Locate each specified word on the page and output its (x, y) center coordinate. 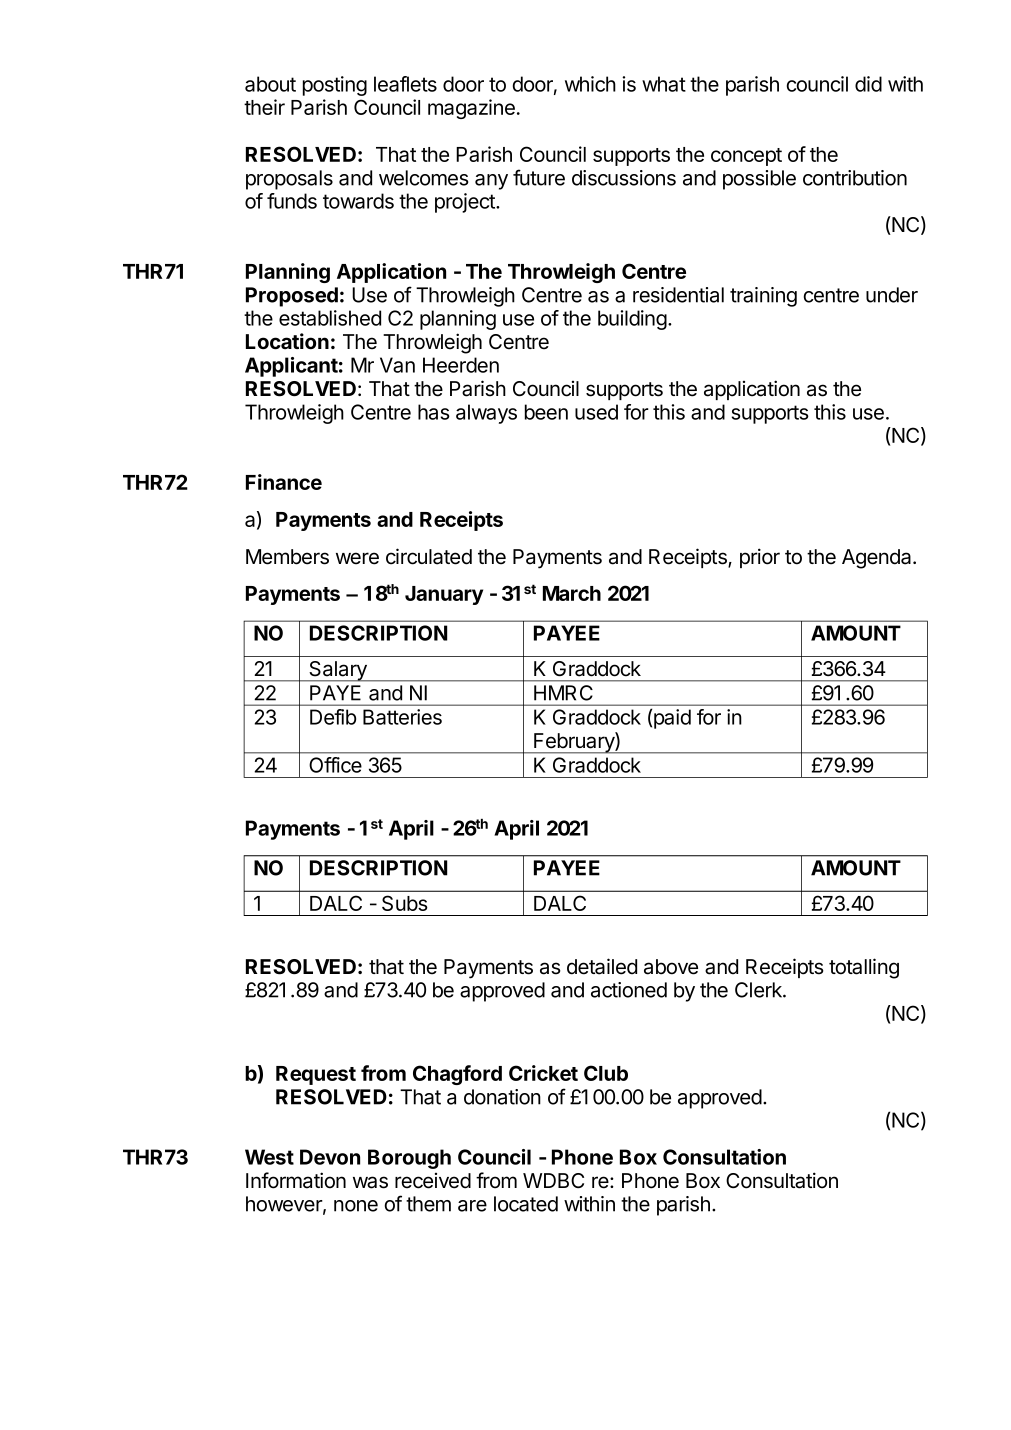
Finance (284, 482)
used (596, 412)
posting (335, 86)
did (868, 84)
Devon (330, 1157)
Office (335, 765)
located (526, 1204)
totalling (864, 968)
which (590, 84)
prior (760, 558)
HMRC (563, 693)
